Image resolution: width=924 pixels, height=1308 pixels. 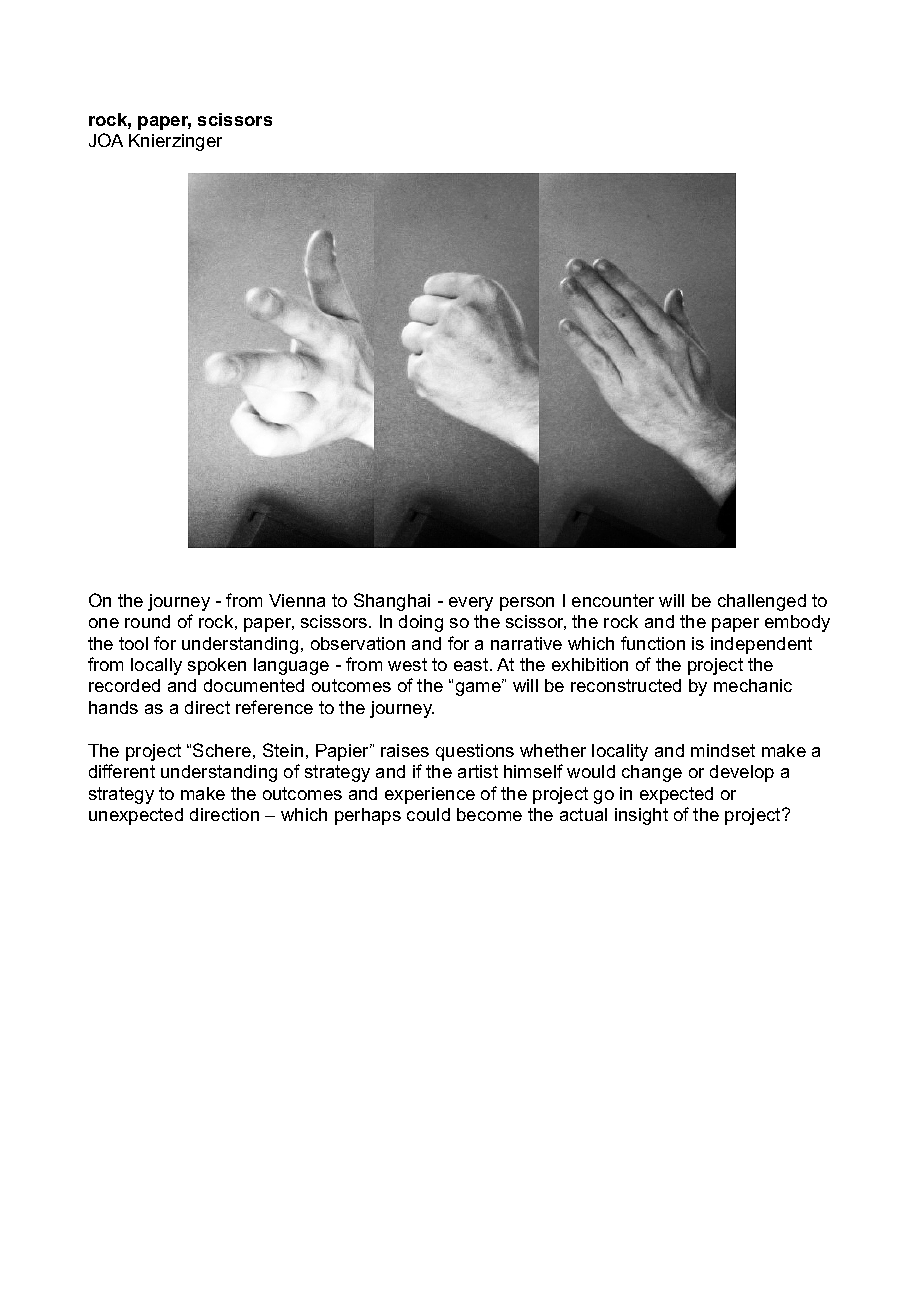 What do you see at coordinates (147, 621) in the screenshot?
I see `round` at bounding box center [147, 621].
